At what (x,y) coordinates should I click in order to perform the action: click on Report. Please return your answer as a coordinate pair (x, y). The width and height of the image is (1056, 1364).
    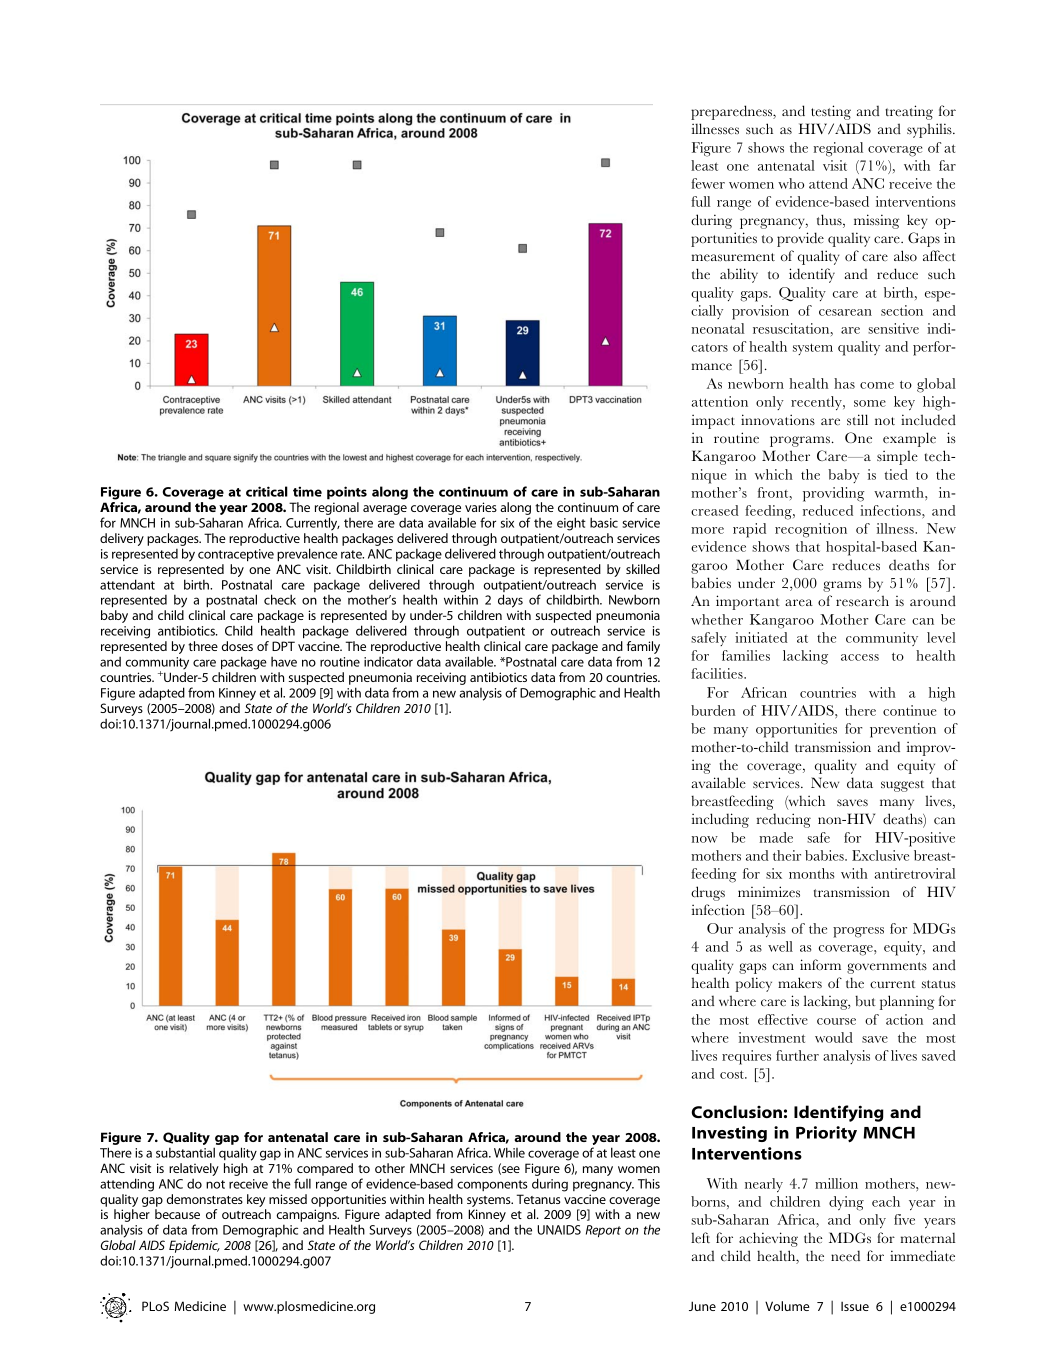
    Looking at the image, I should click on (603, 1231).
